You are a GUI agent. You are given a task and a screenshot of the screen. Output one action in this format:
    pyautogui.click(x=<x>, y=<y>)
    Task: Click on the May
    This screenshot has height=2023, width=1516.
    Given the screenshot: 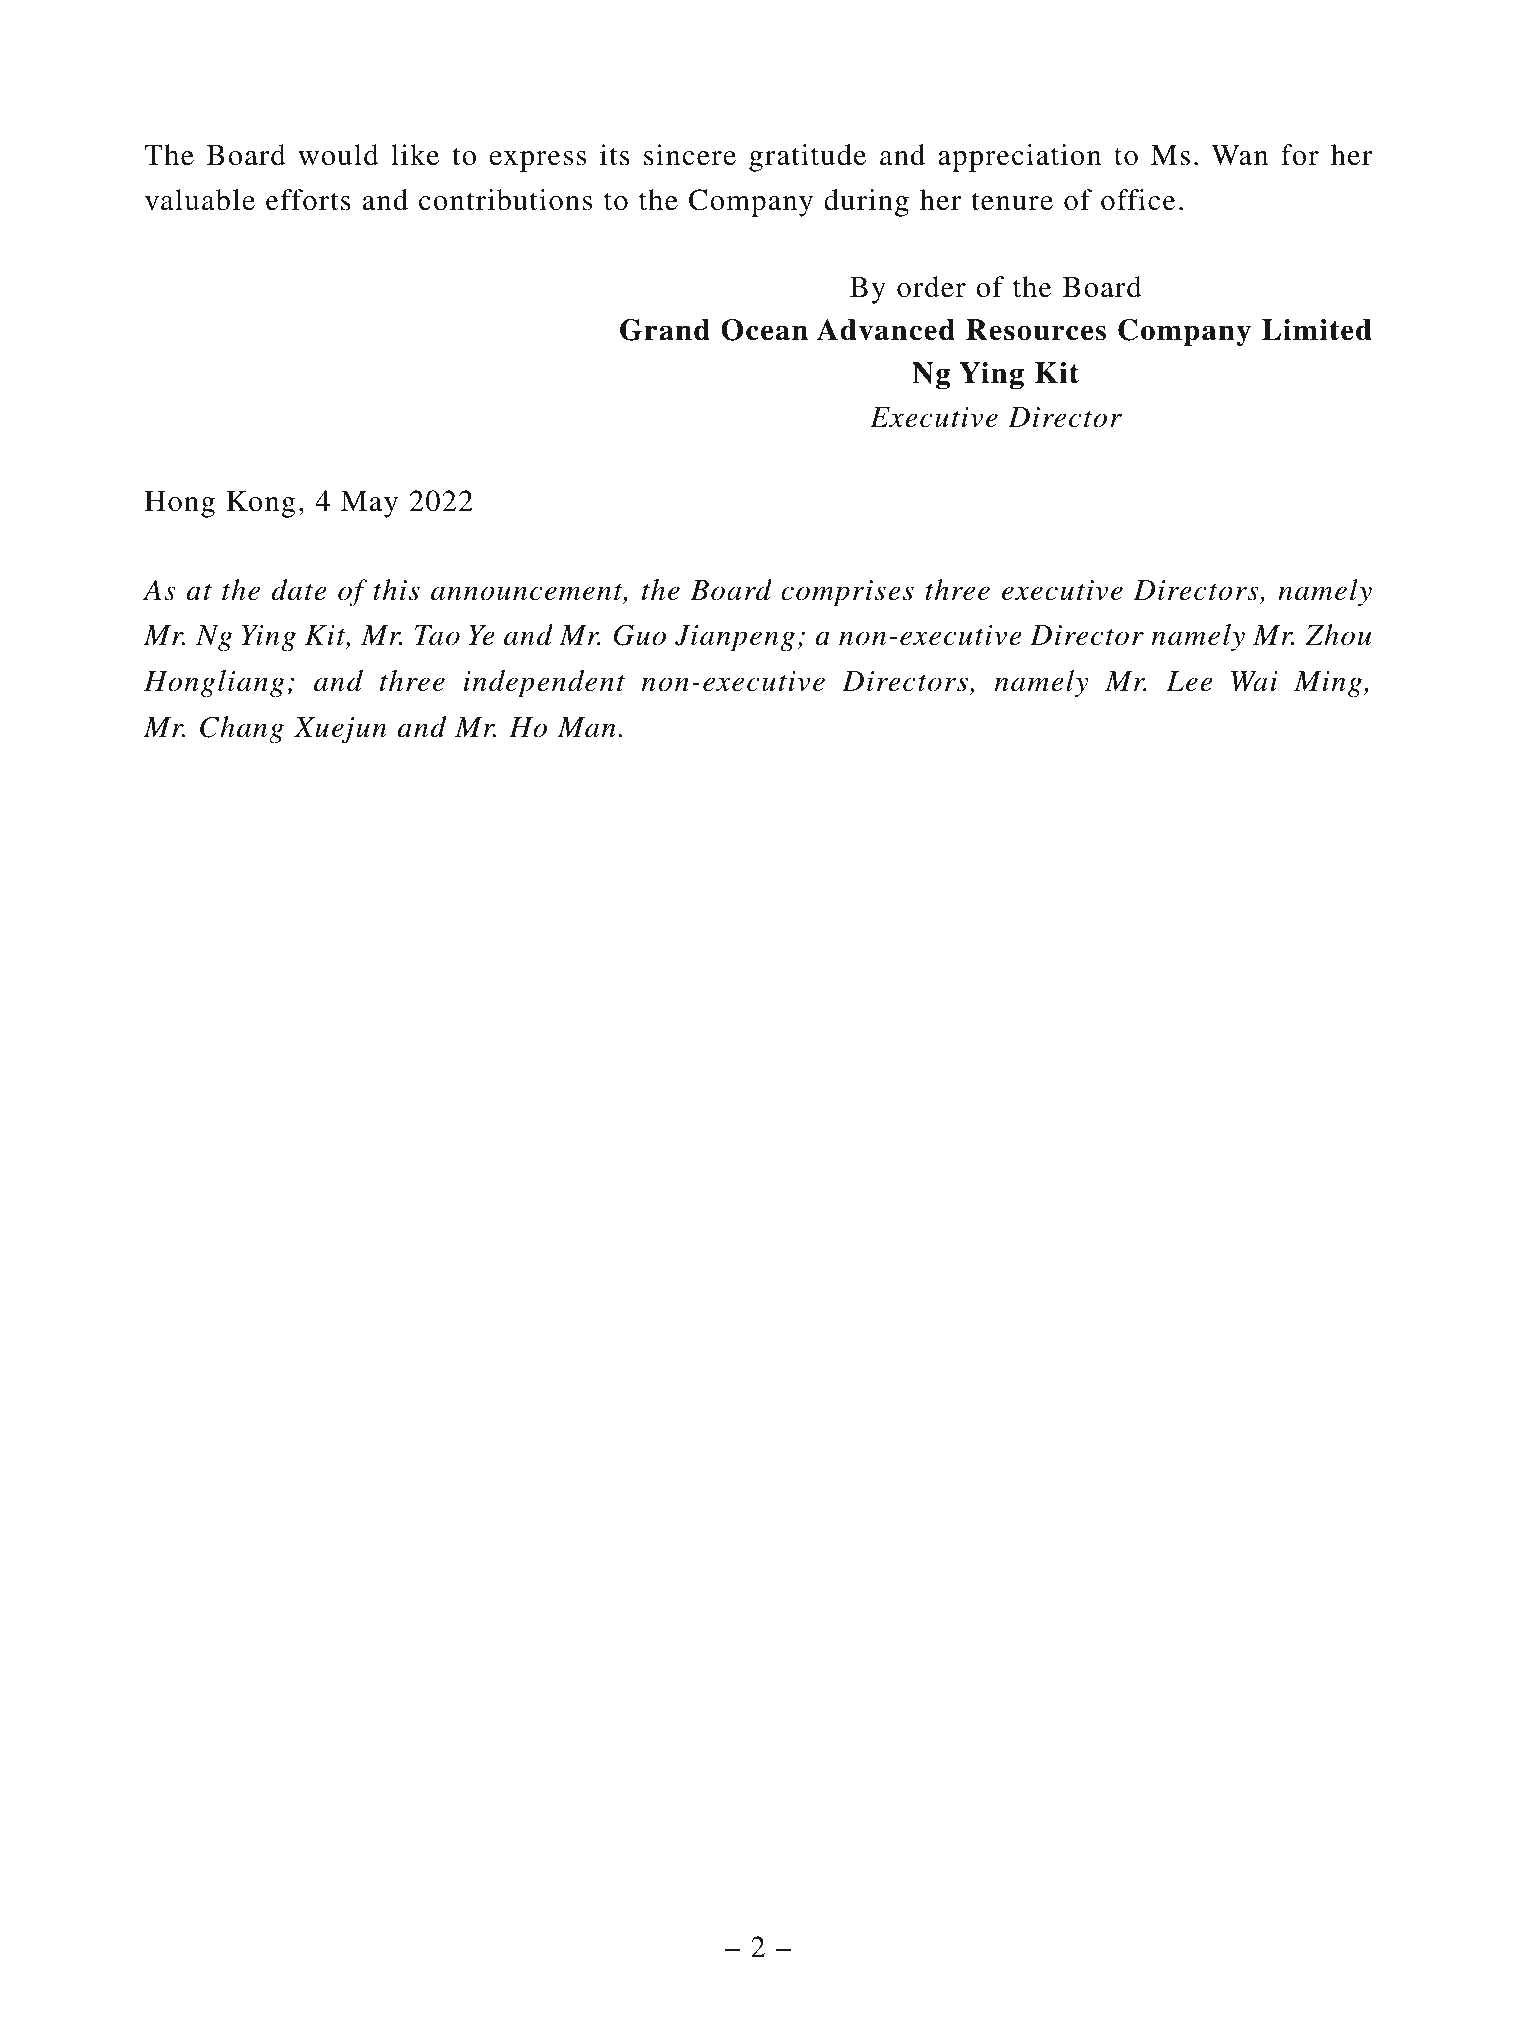 What is the action you would take?
    pyautogui.click(x=369, y=504)
